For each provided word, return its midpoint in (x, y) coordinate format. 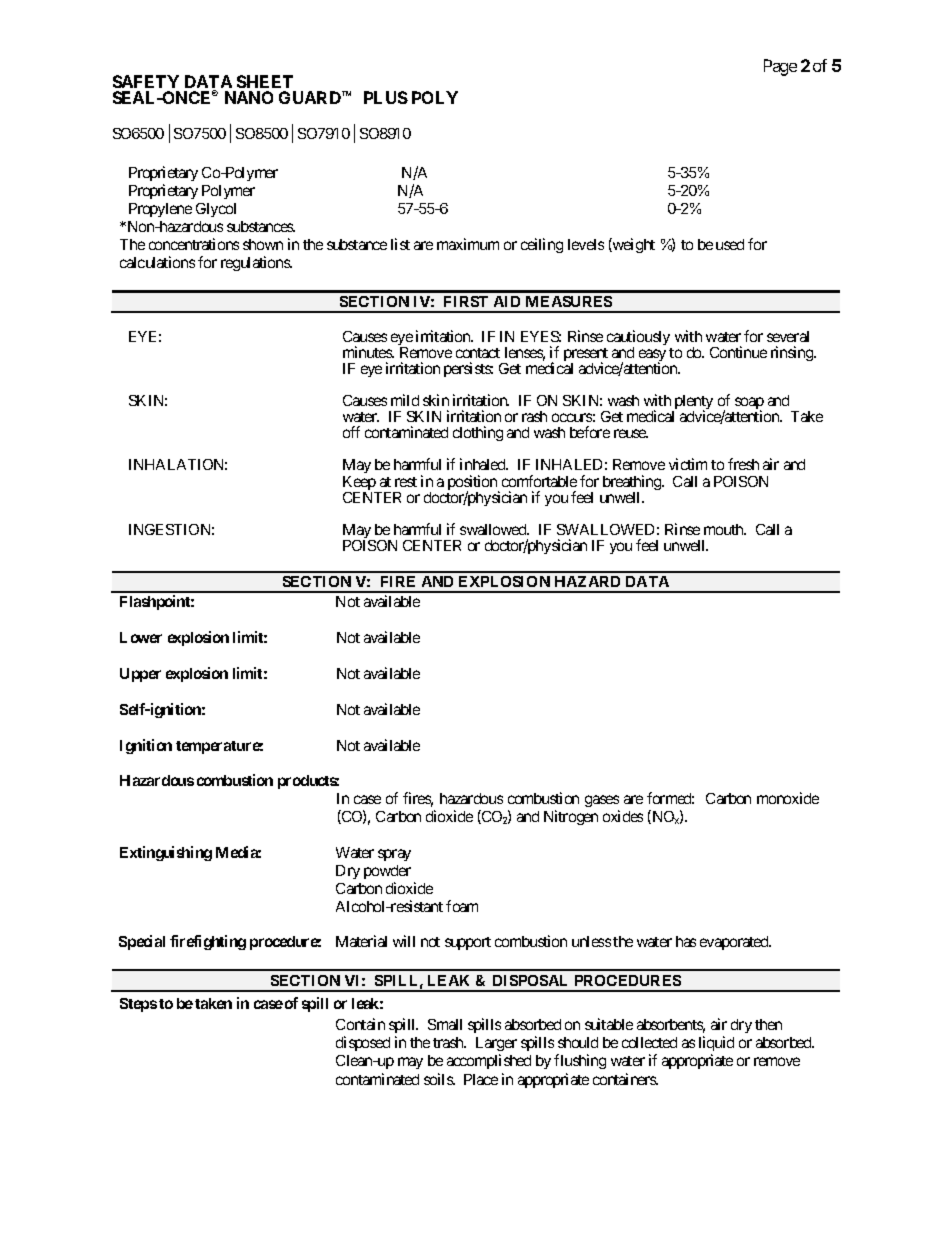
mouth (725, 529)
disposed (363, 1043)
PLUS (386, 97)
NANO (249, 97)
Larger (496, 1044)
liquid (716, 1043)
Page (780, 67)
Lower (141, 637)
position (474, 484)
